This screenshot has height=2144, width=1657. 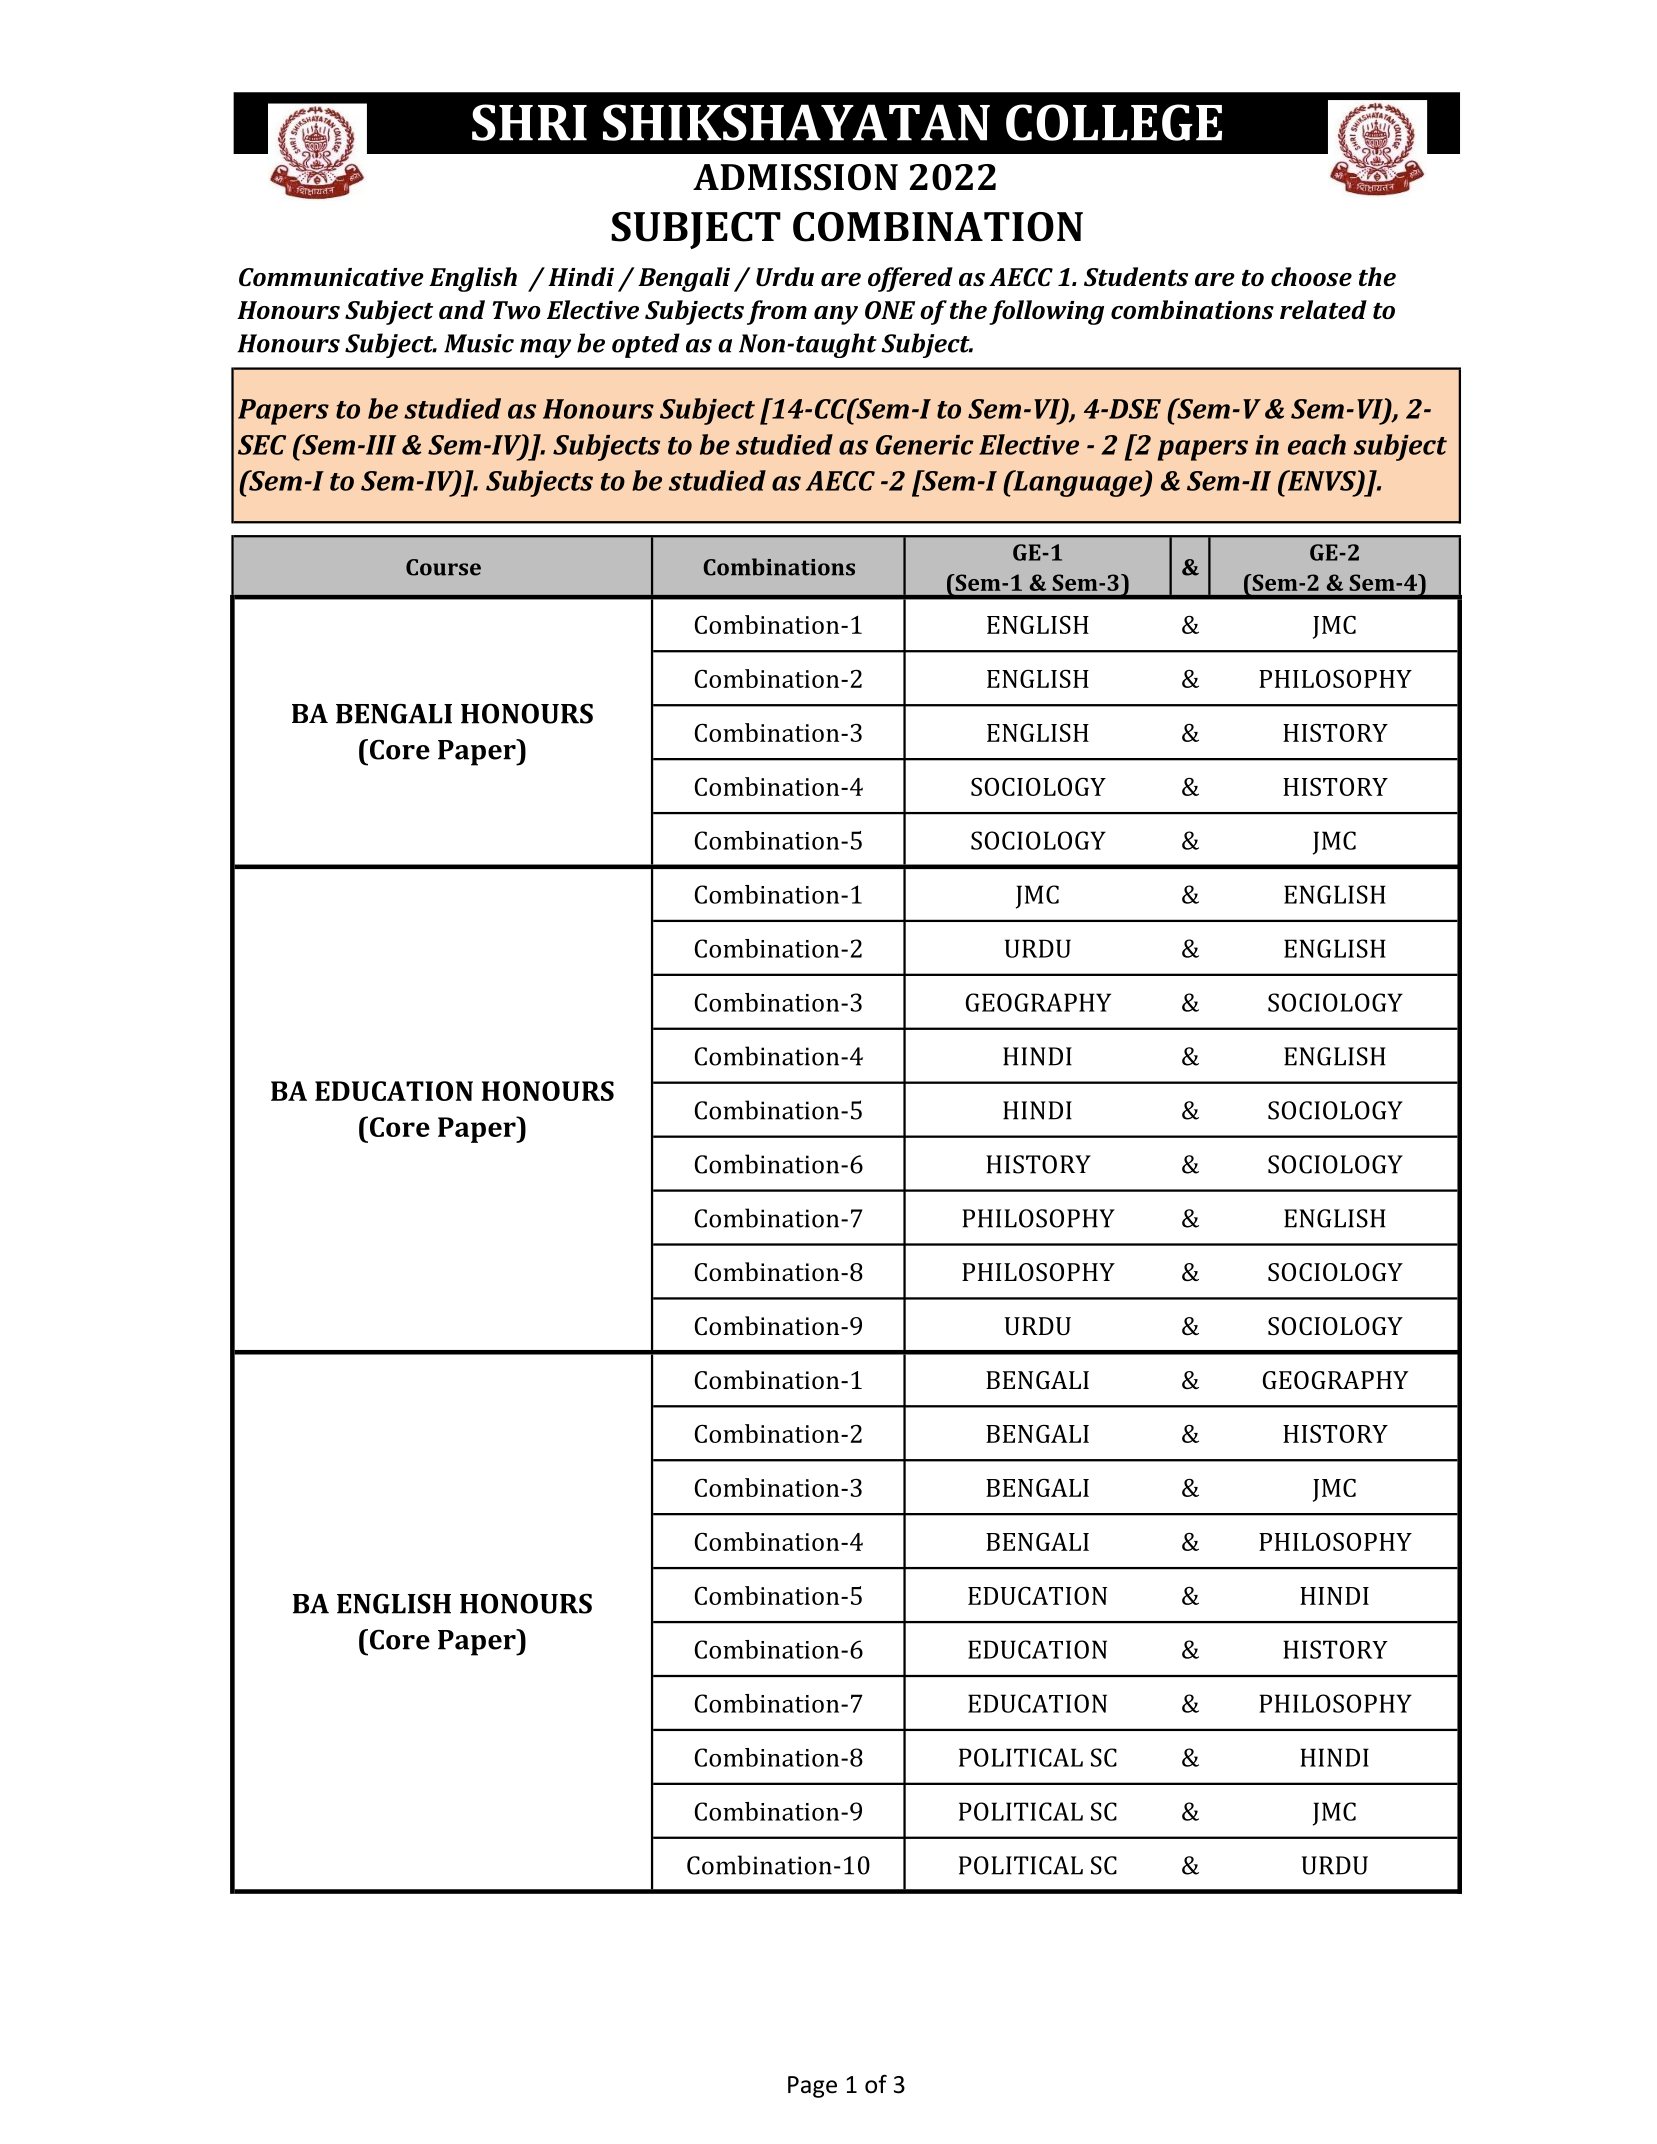 What do you see at coordinates (1317, 444) in the screenshot?
I see `each` at bounding box center [1317, 444].
